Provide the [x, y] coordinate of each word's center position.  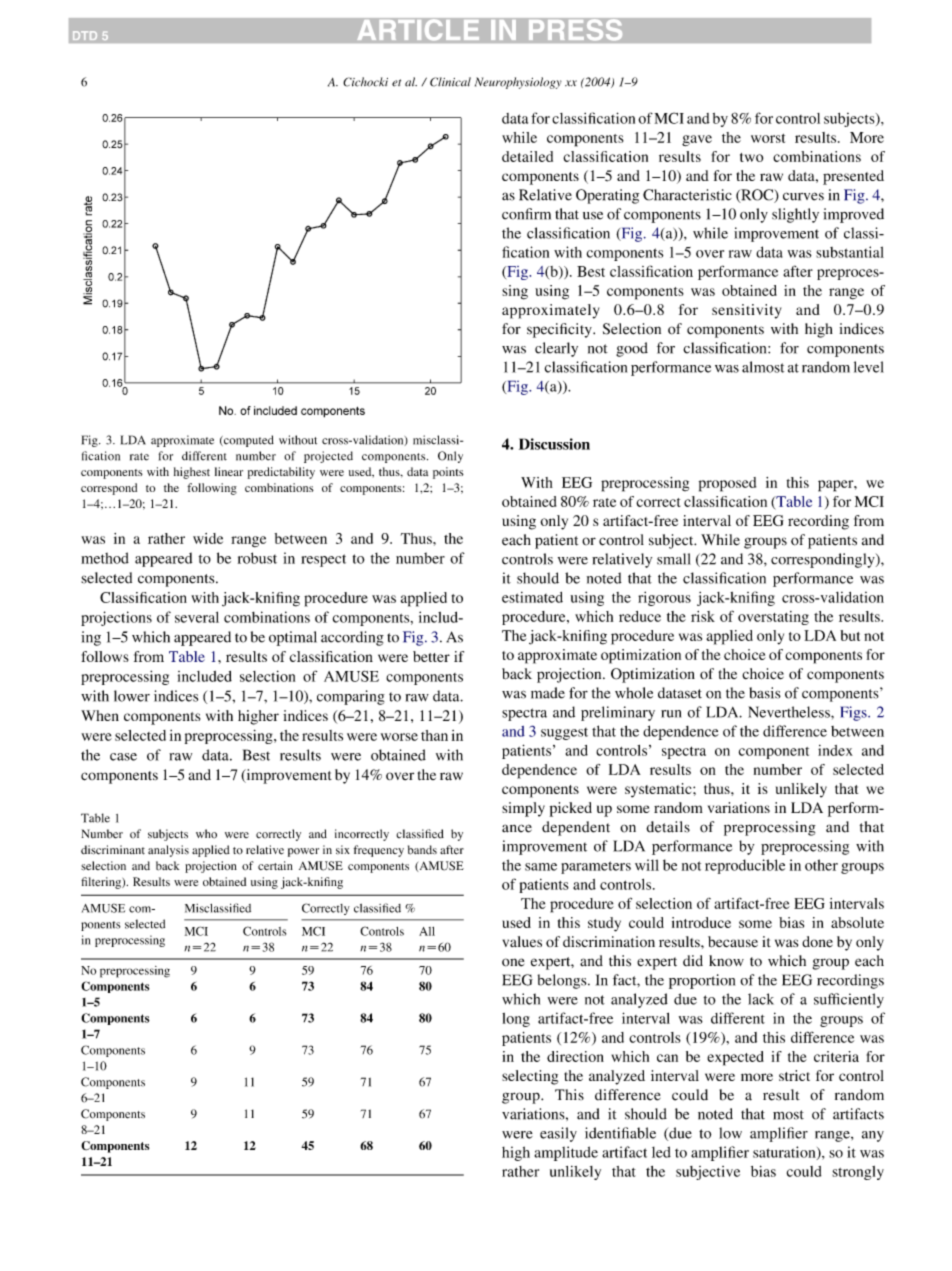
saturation [785, 1153]
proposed [727, 484]
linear [229, 471]
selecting [530, 1077]
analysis [168, 851]
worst [768, 138]
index [835, 750]
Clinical [450, 82]
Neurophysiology [518, 83]
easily [558, 1134]
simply [523, 809]
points [448, 473]
